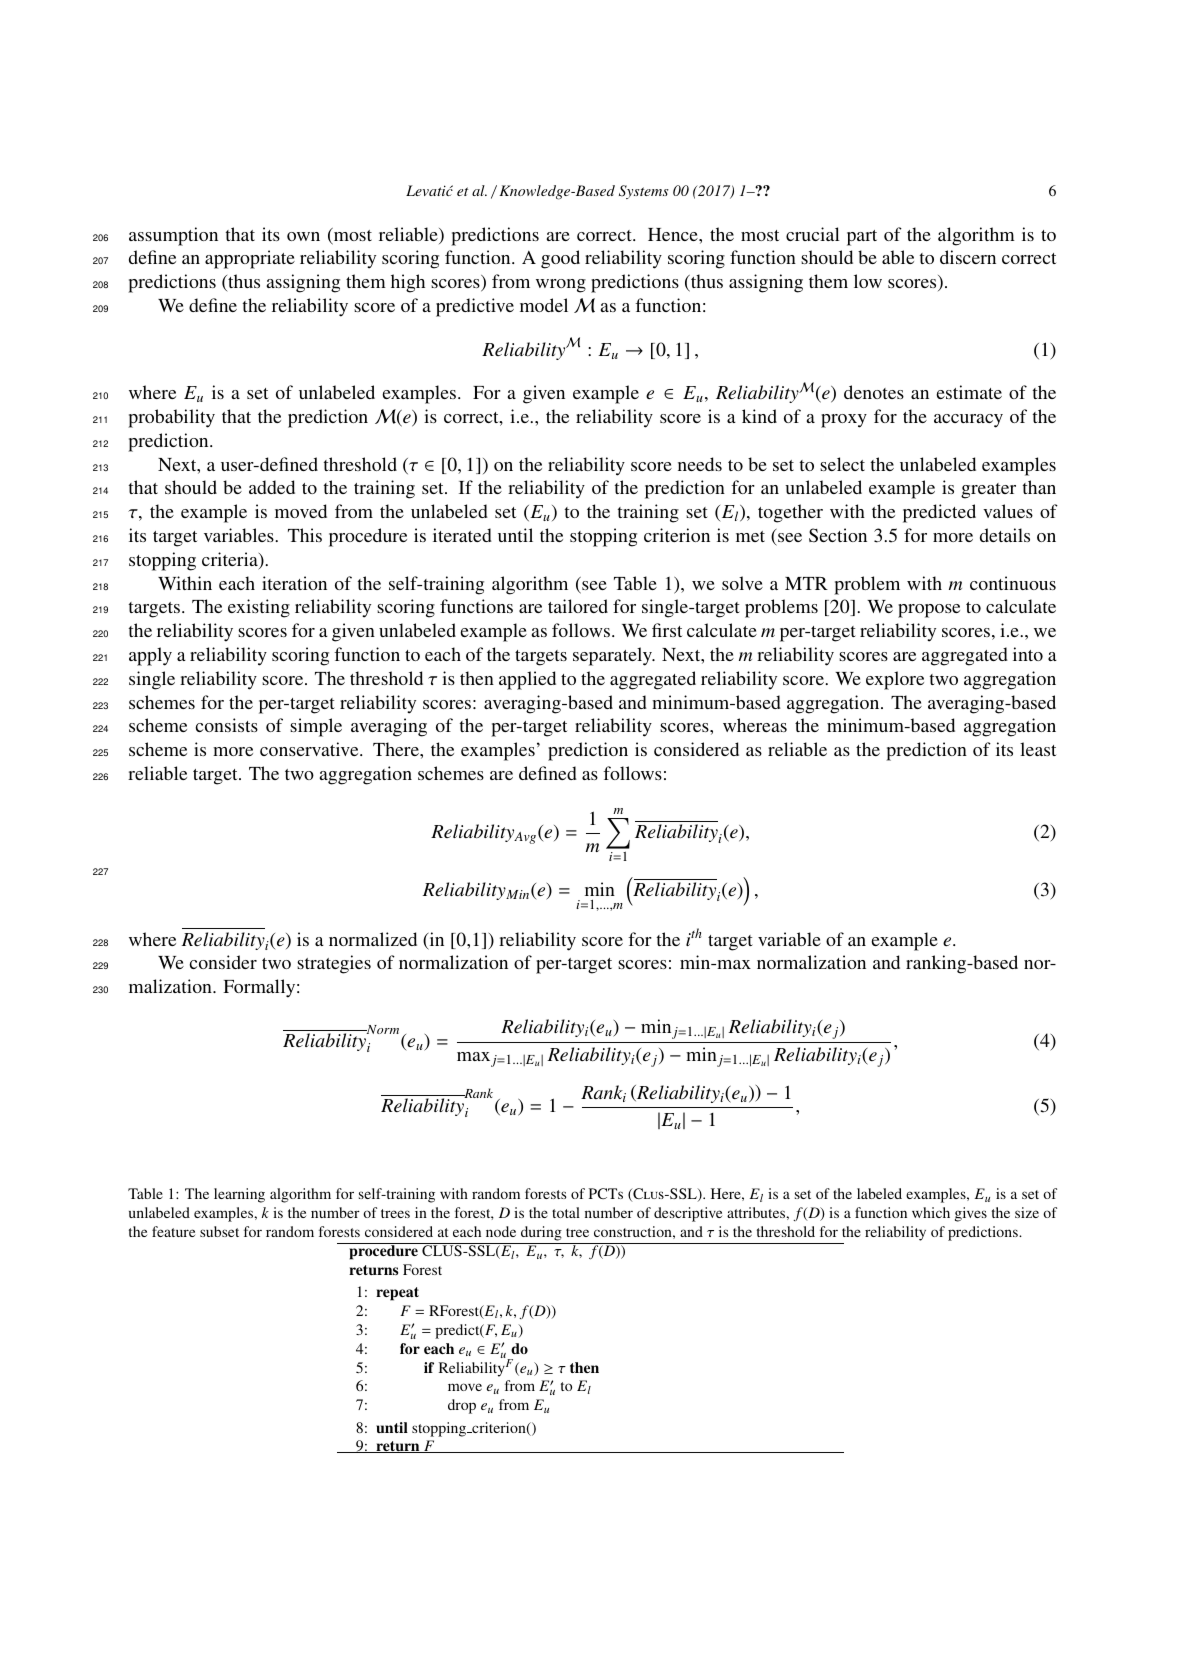 This screenshot has height=1676, width=1185. I want to click on applied, so click(527, 680).
